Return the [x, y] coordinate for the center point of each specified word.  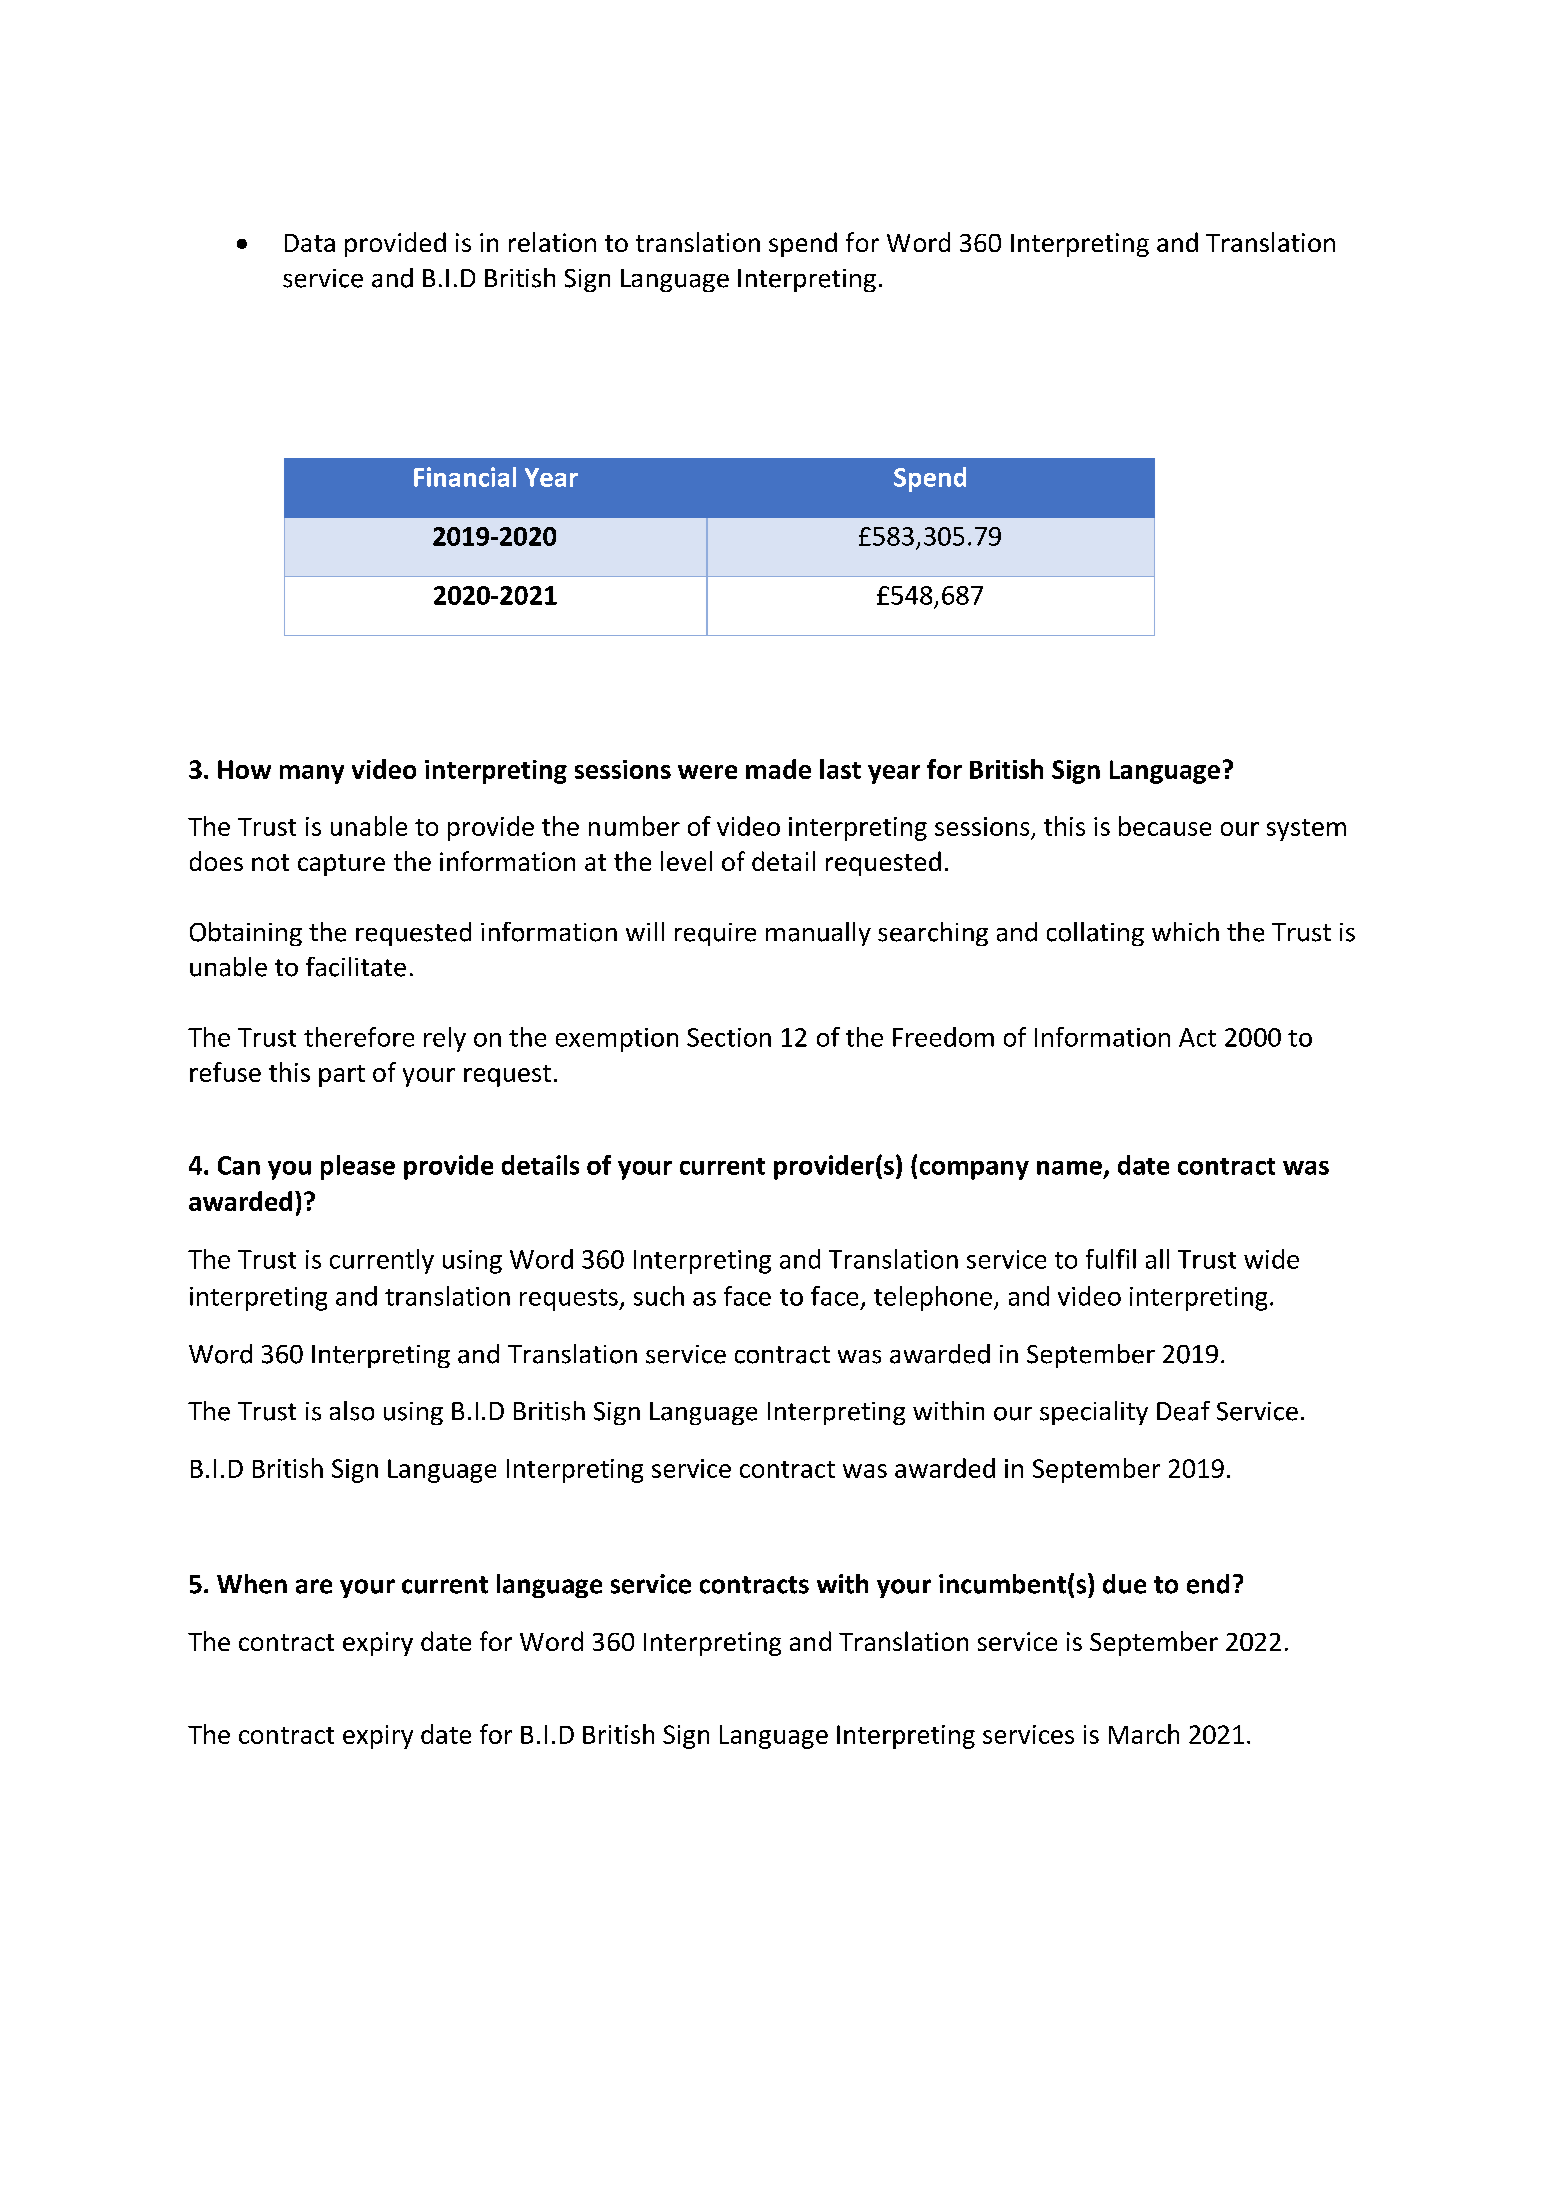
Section [729, 1037]
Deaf [1183, 1411]
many [312, 774]
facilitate [356, 967]
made [778, 769]
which [1185, 932]
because [1165, 826]
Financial [465, 477]
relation [552, 242]
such [659, 1296]
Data [310, 243]
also [352, 1411]
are [314, 1586]
